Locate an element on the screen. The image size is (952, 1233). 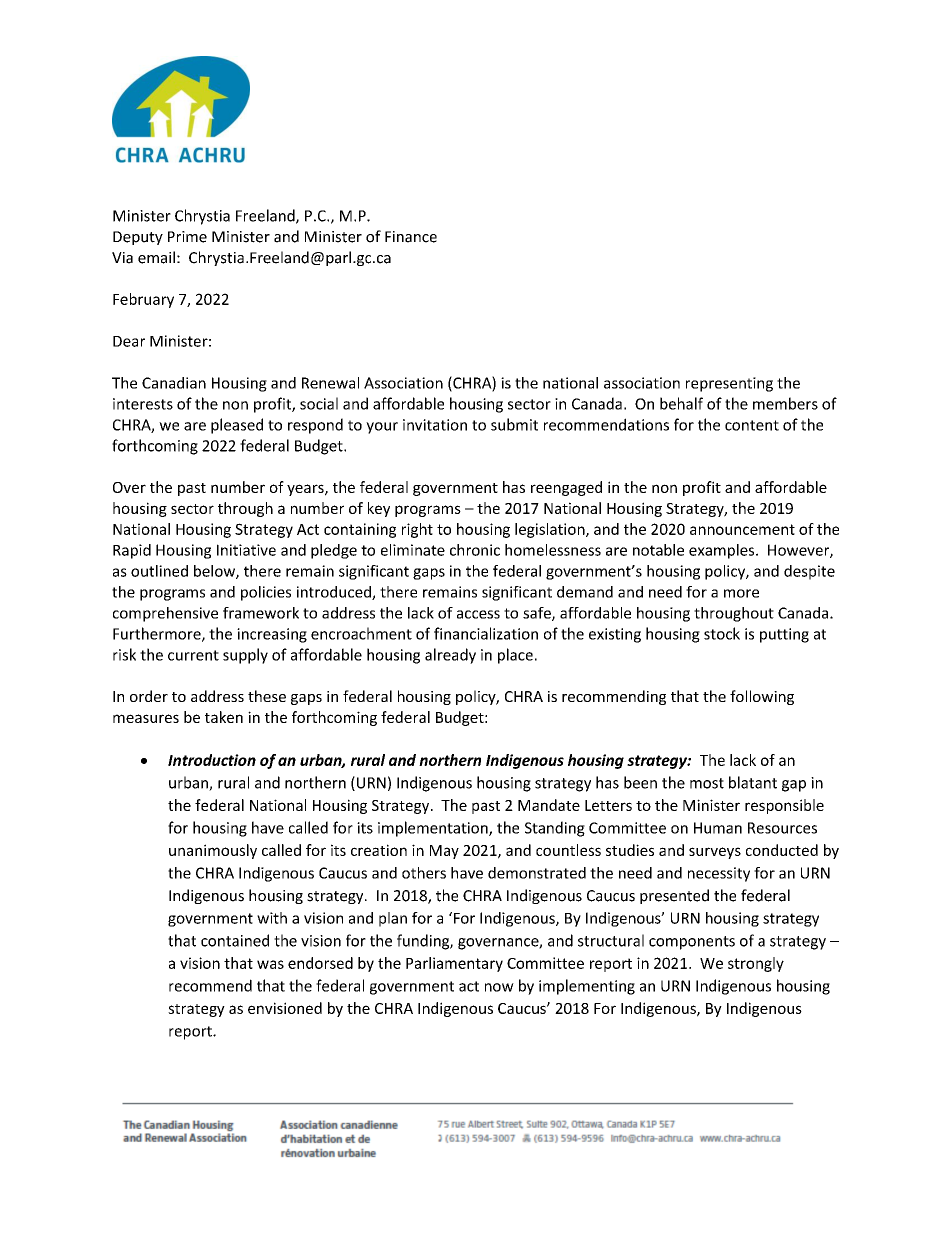
Finance is located at coordinates (411, 237).
